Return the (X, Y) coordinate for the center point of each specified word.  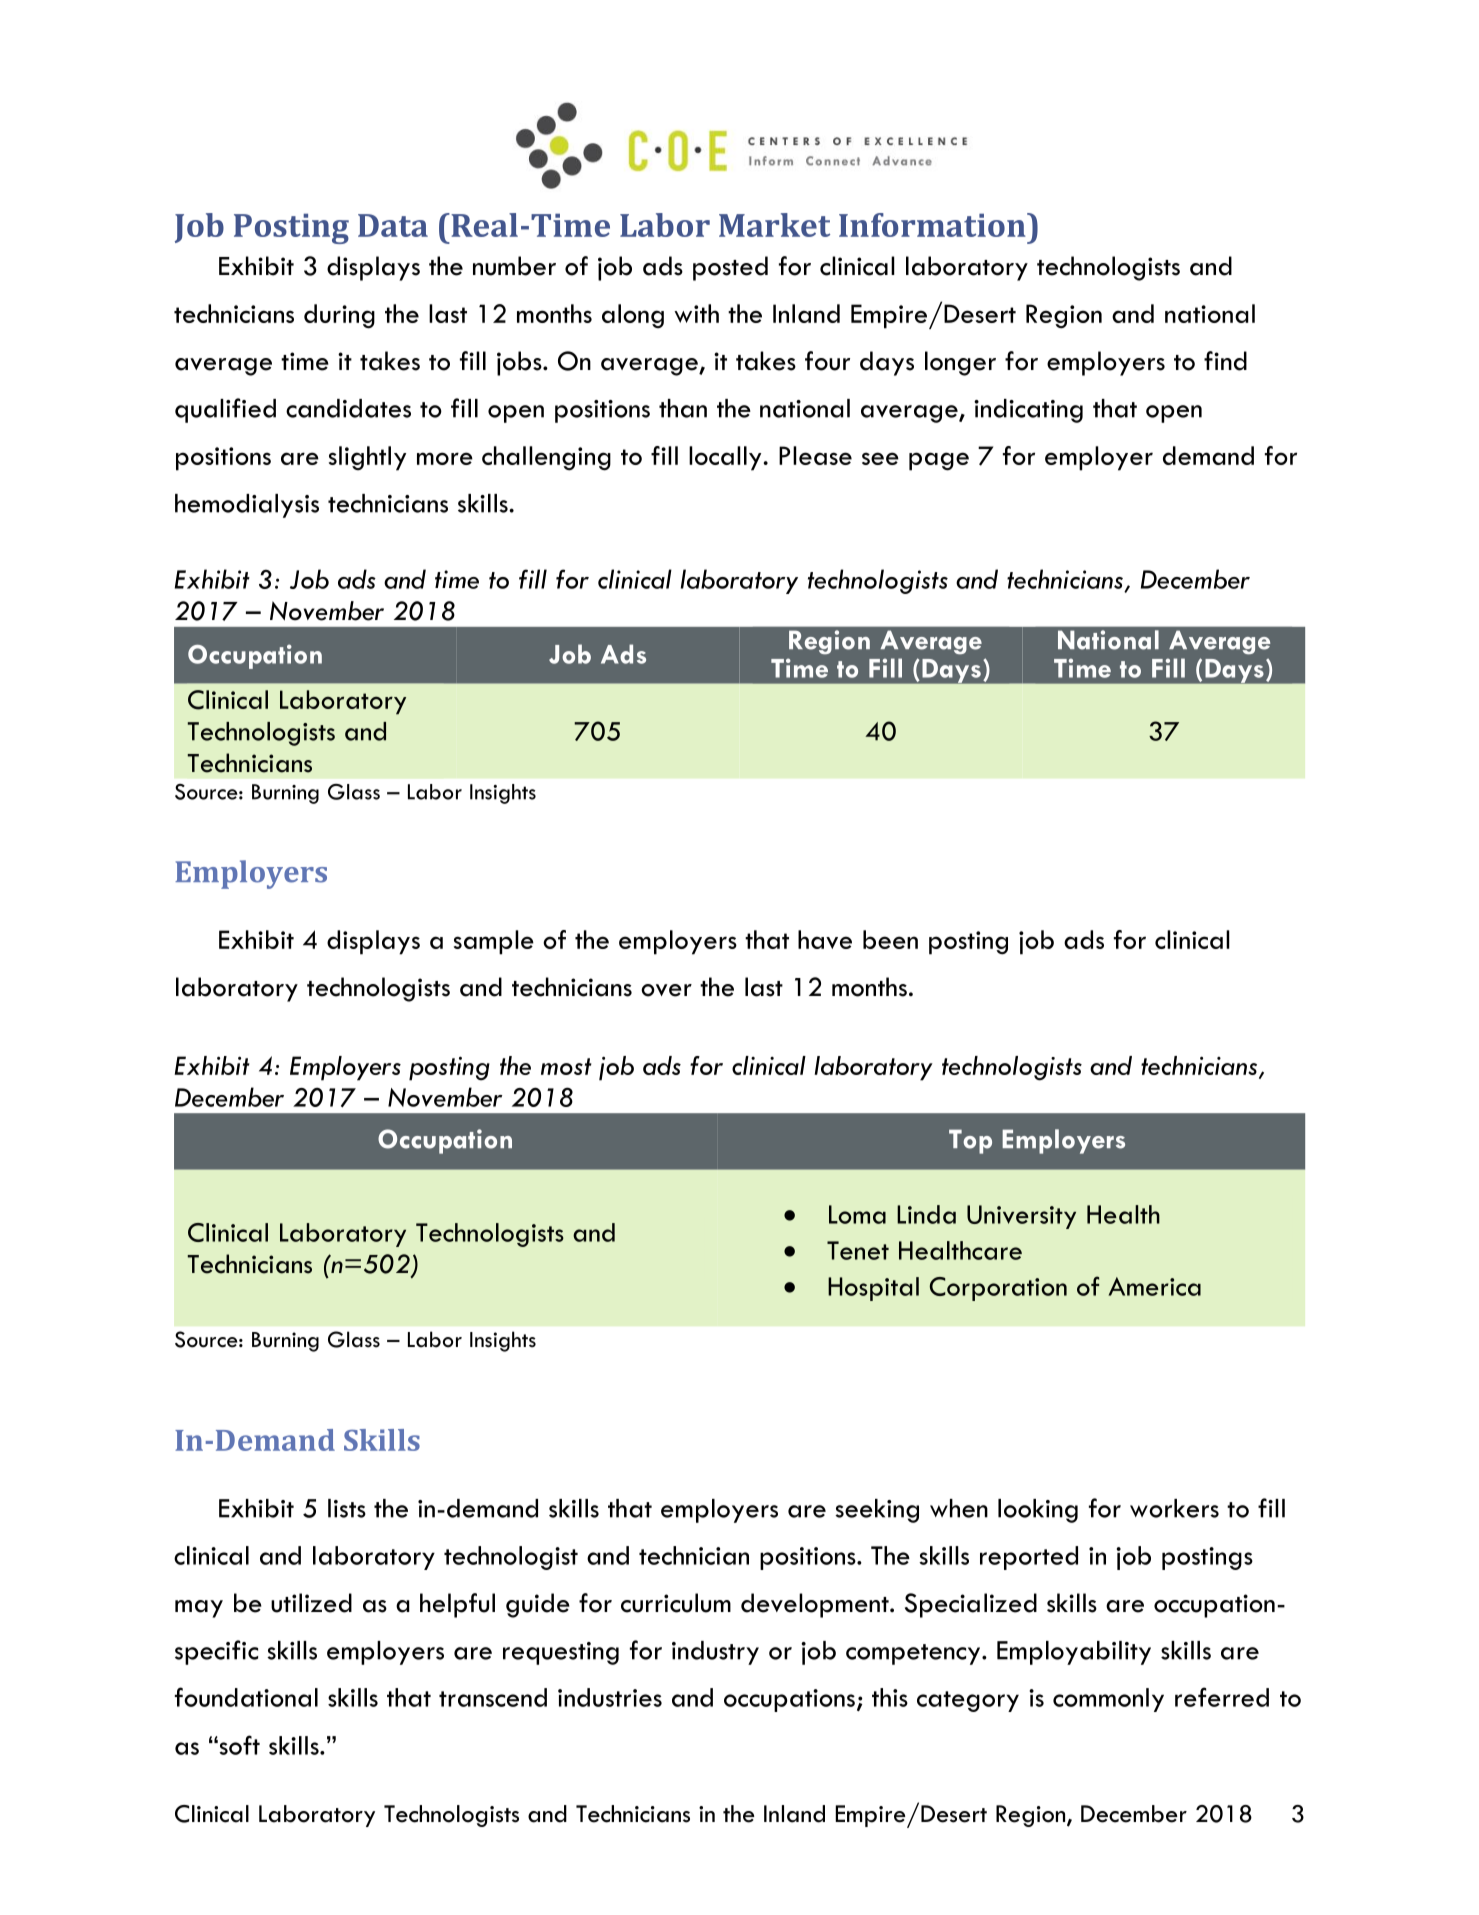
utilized (311, 1603)
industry (715, 1653)
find (1225, 361)
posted (730, 268)
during (339, 316)
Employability (1074, 1653)
